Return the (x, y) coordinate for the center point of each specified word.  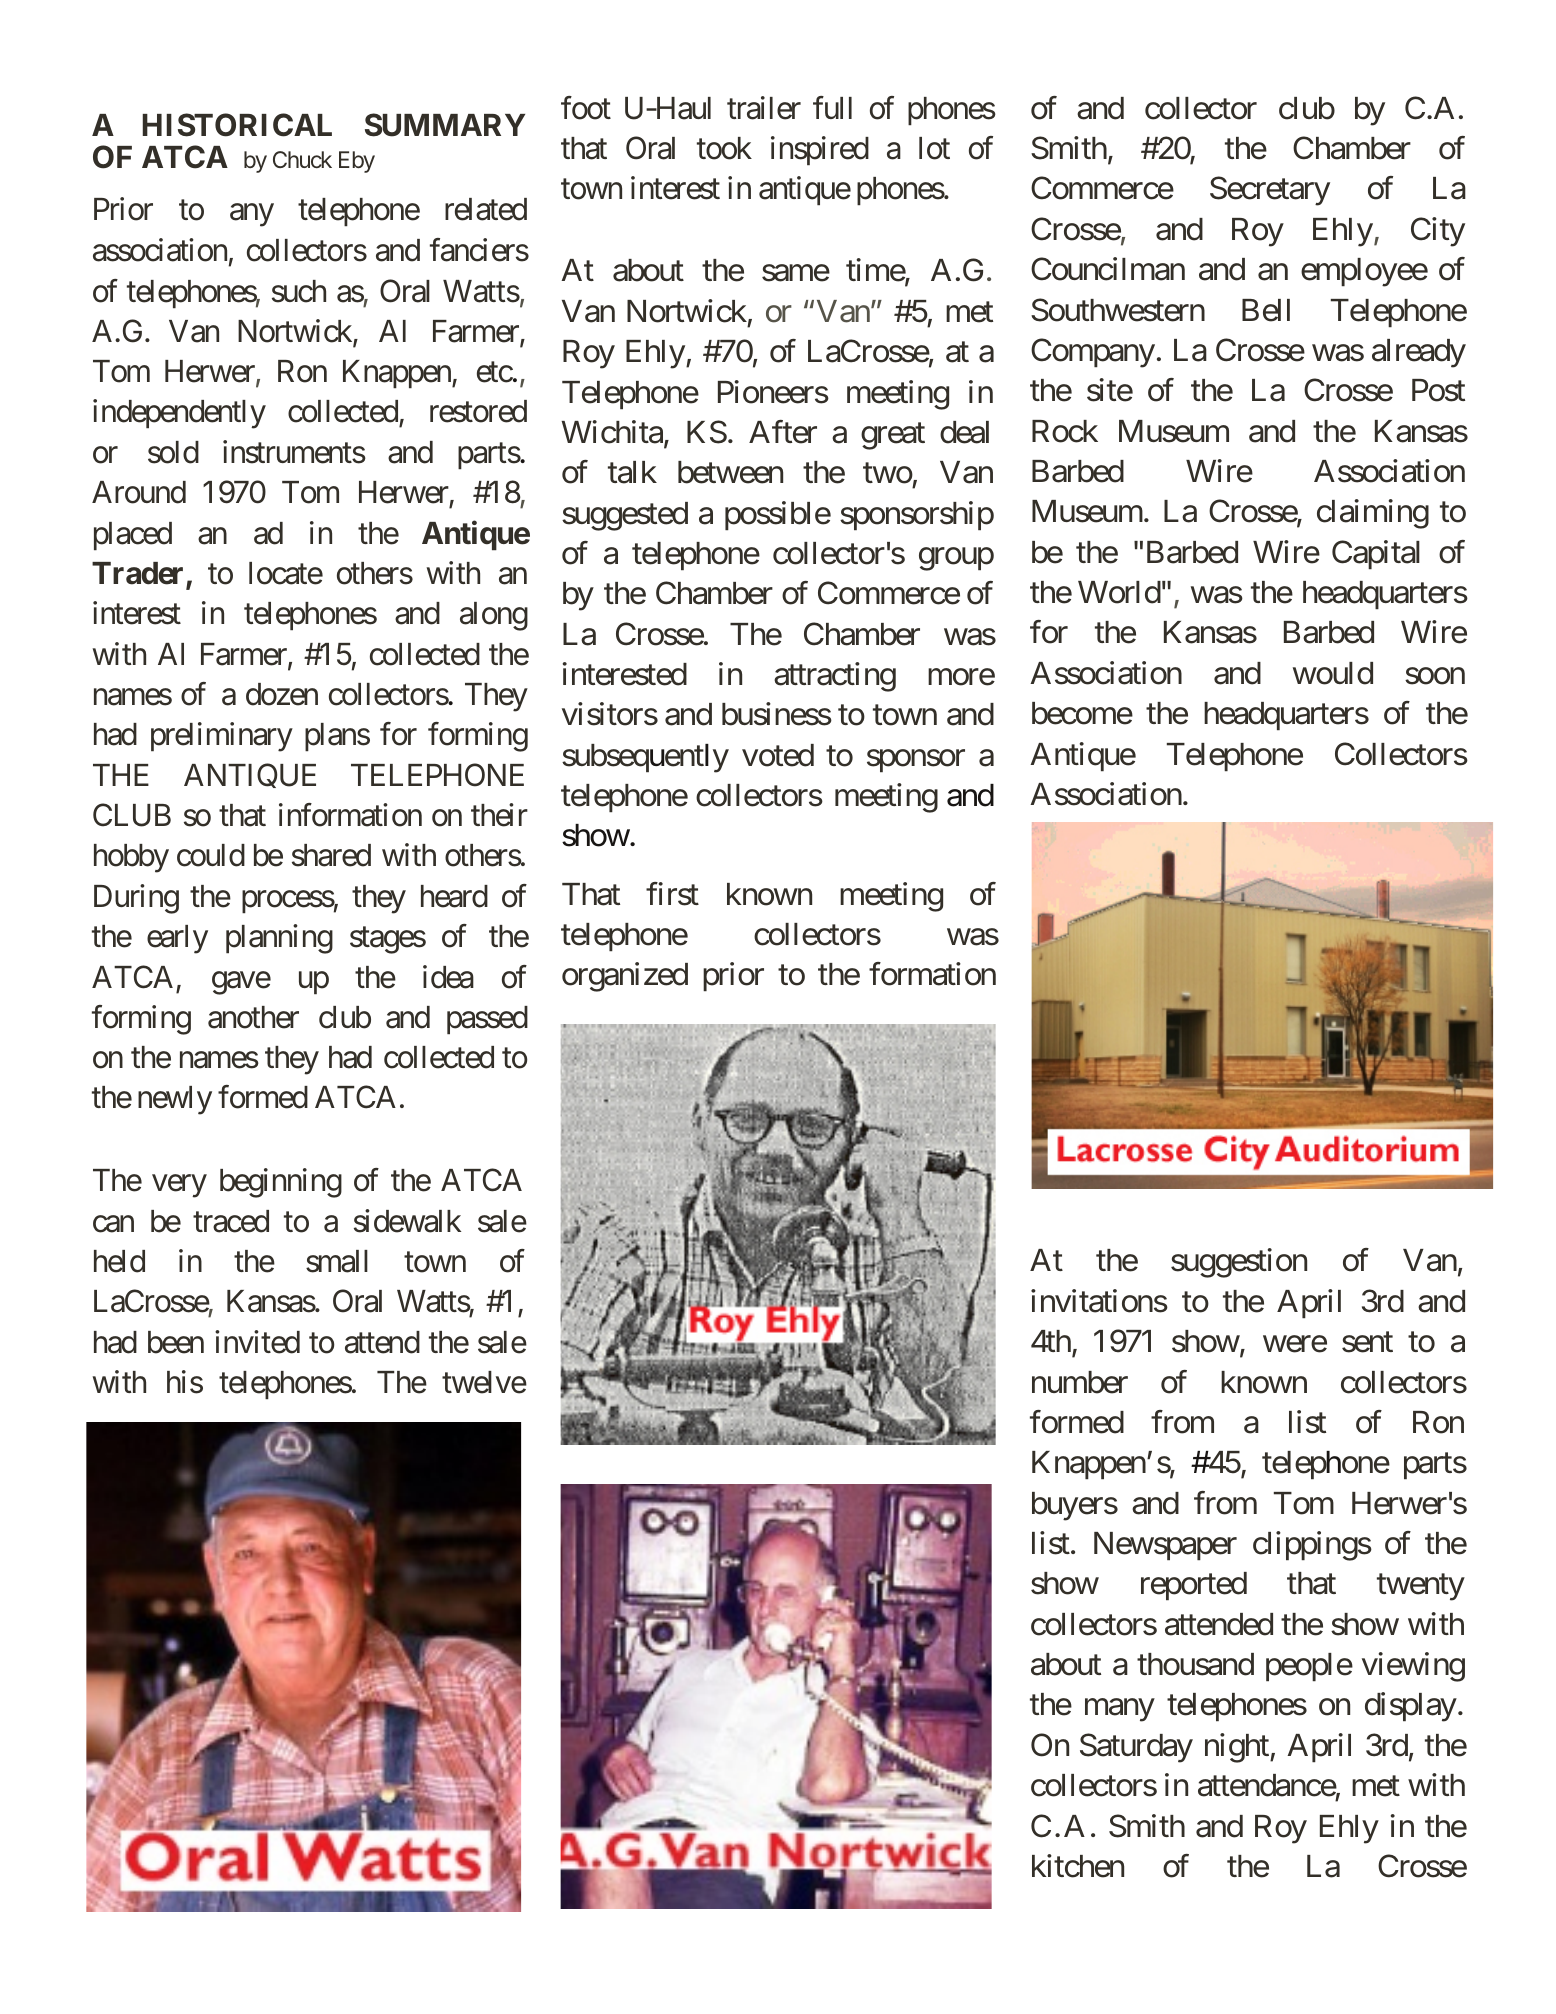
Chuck (302, 159)
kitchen (1078, 1866)
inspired (820, 151)
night (1238, 1748)
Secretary (1270, 191)
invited (257, 1342)
